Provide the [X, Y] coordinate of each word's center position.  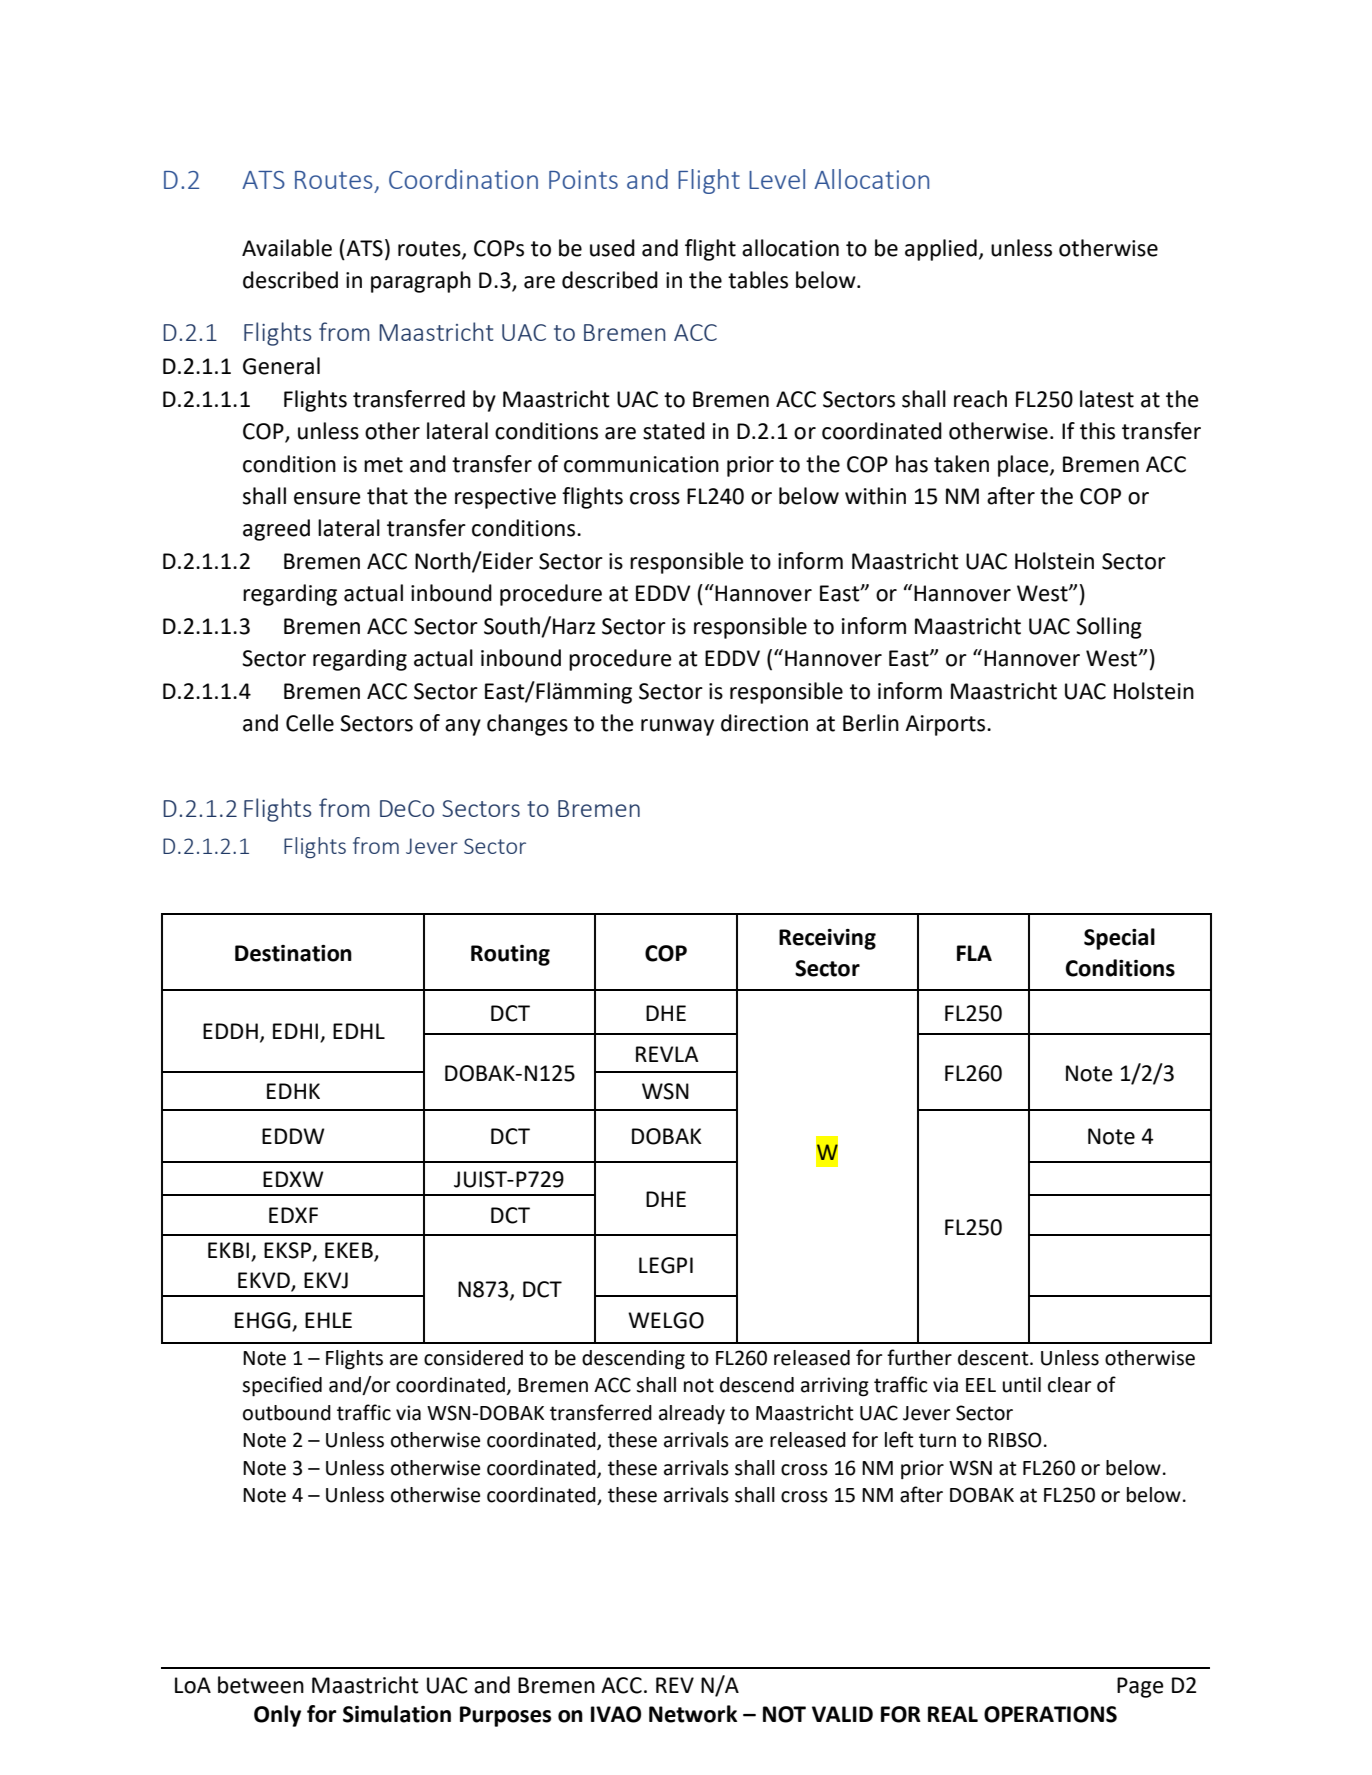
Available [287, 248]
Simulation [397, 1714]
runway [677, 727]
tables [758, 280]
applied [941, 250]
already [692, 1414]
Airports [946, 725]
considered [473, 1358]
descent [994, 1358]
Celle [310, 723]
